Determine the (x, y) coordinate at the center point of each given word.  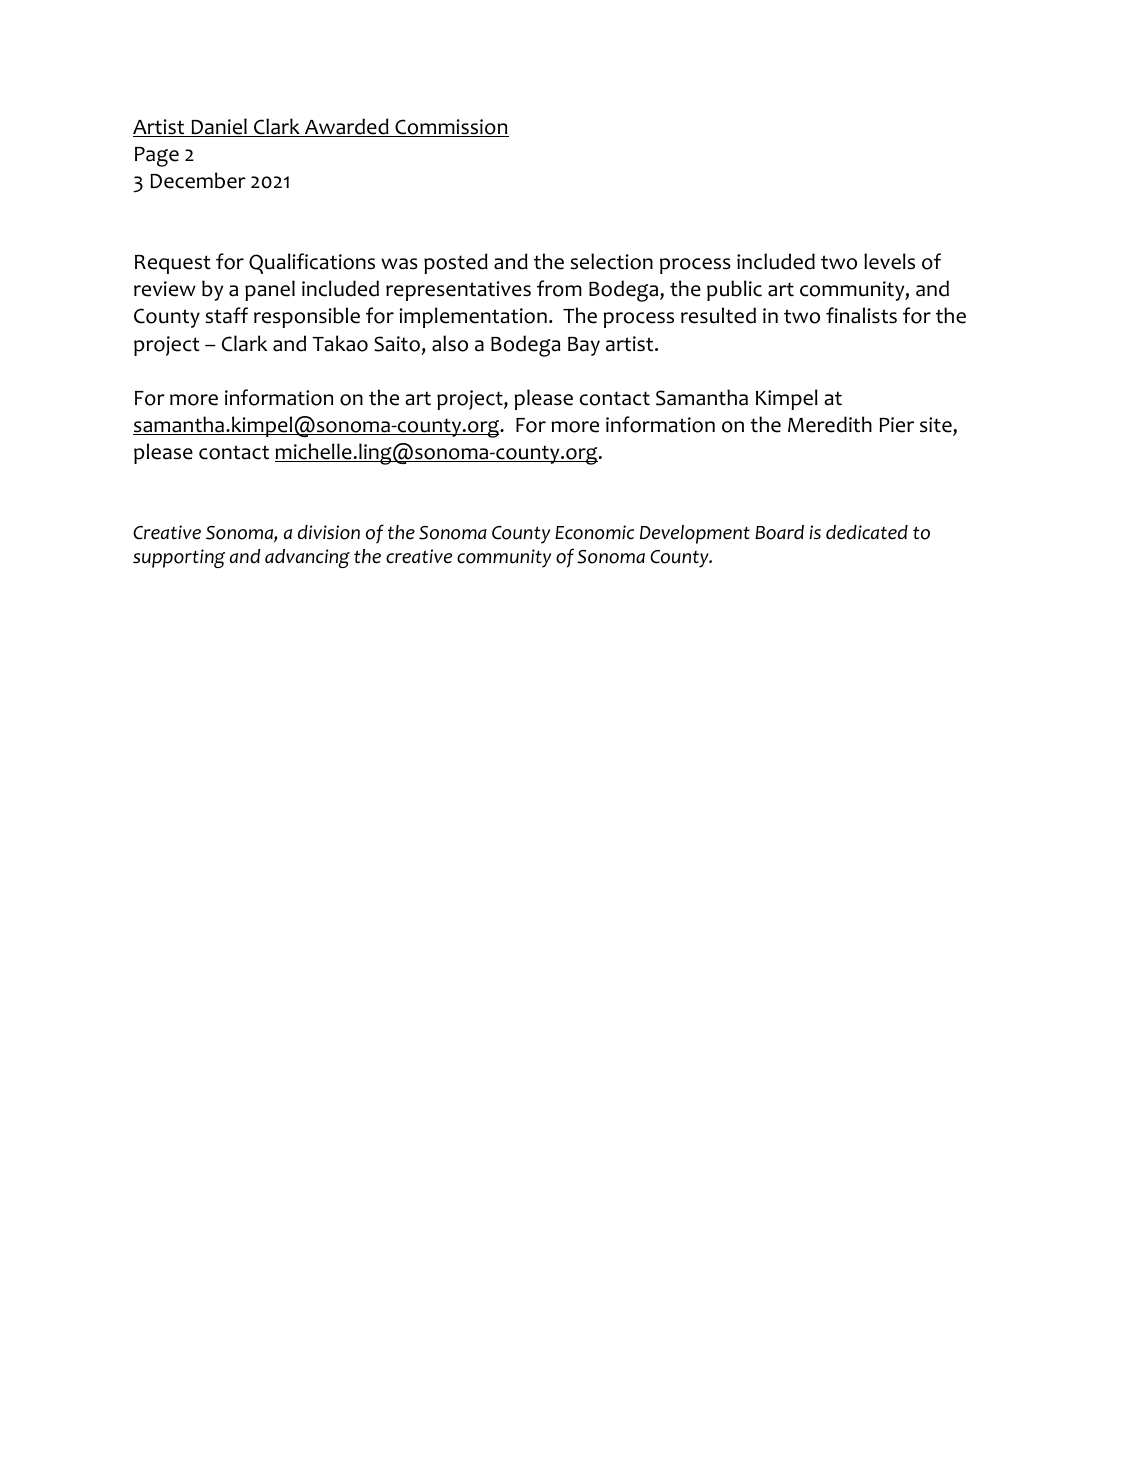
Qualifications (312, 263)
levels (889, 261)
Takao (340, 343)
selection (611, 261)
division (329, 532)
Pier (896, 425)
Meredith (830, 424)
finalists (861, 315)
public (734, 290)
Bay (584, 346)
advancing (307, 558)
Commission (451, 128)
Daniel (219, 127)
